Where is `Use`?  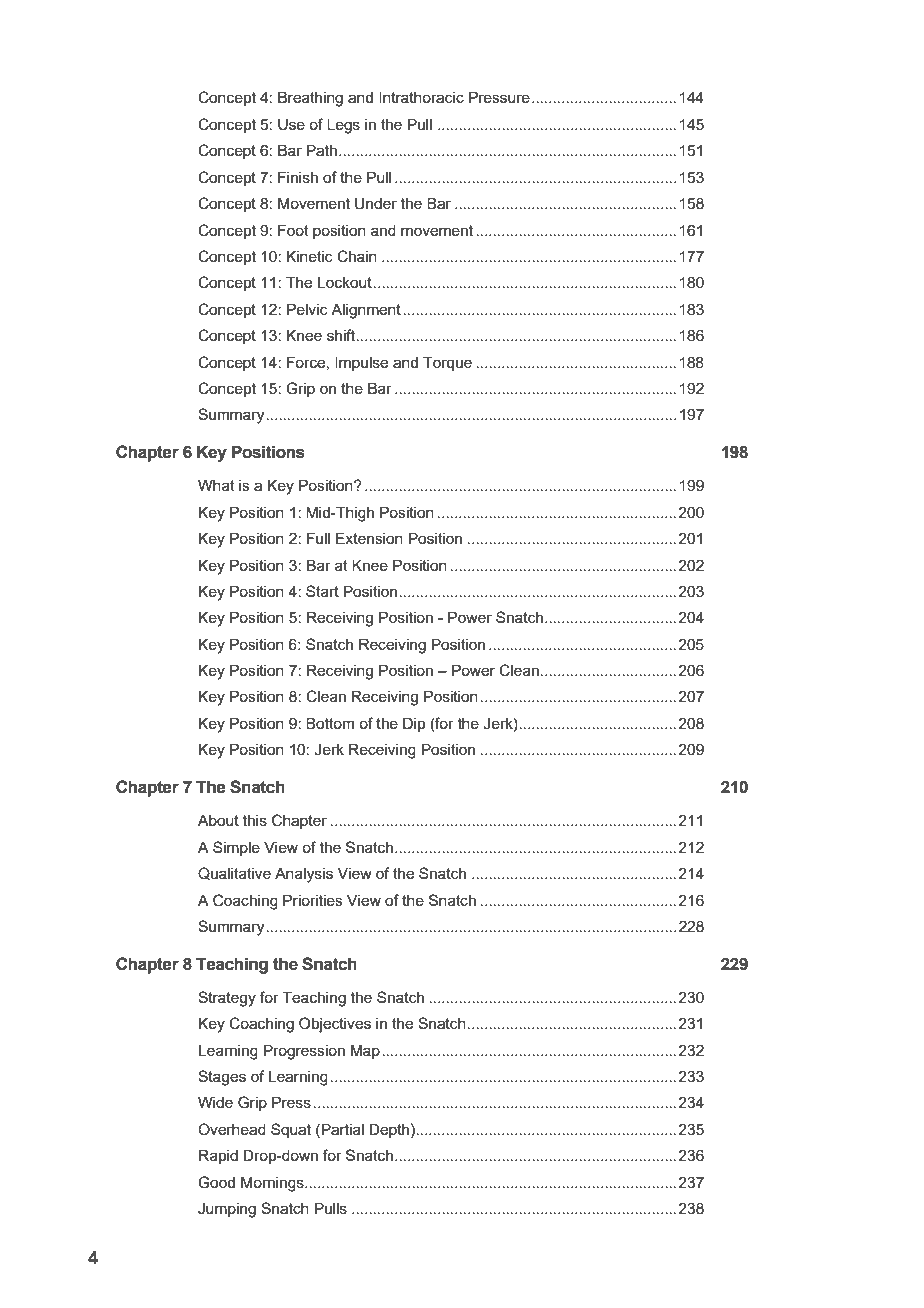 Use is located at coordinates (291, 124).
